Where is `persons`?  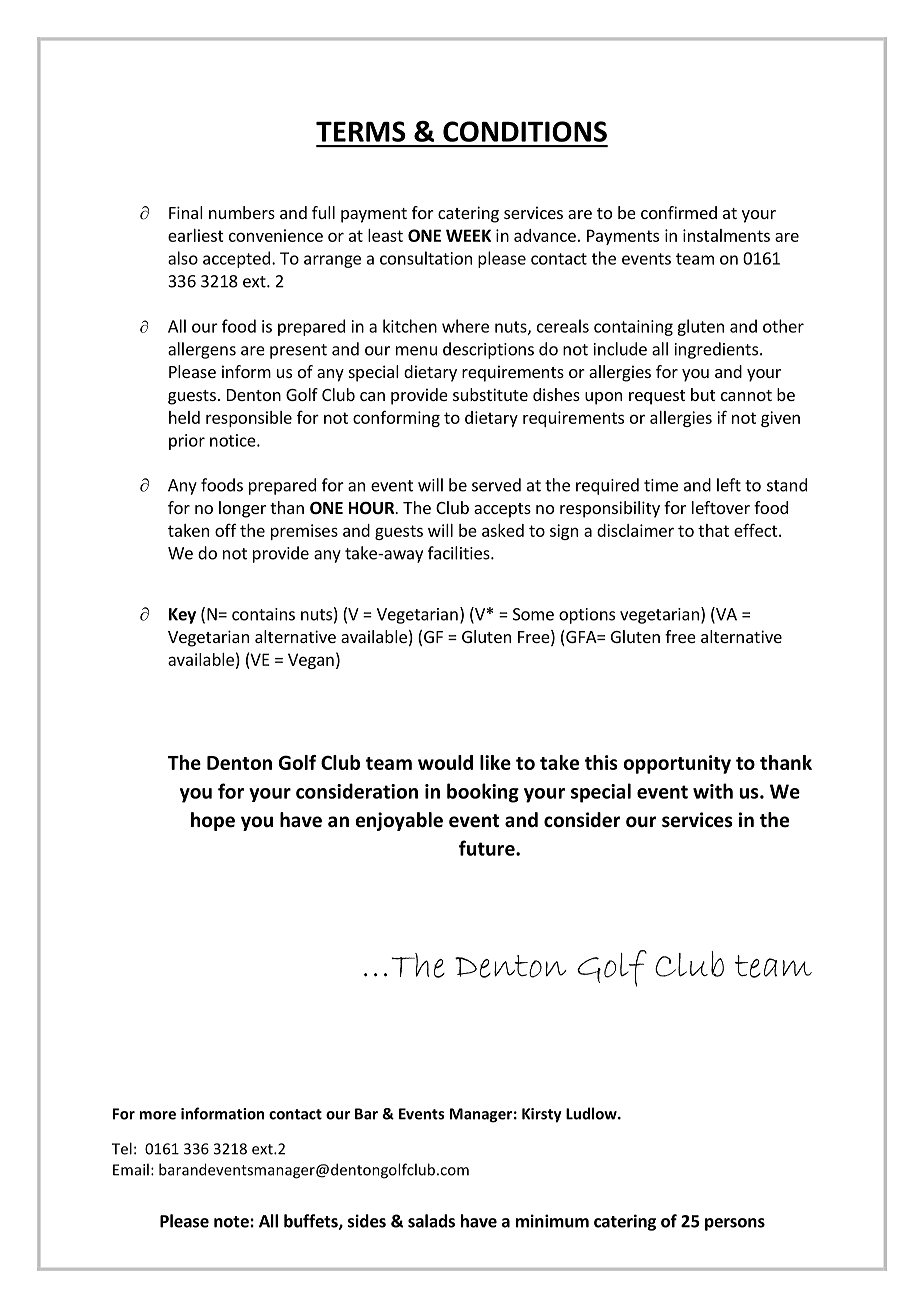
persons is located at coordinates (735, 1224).
